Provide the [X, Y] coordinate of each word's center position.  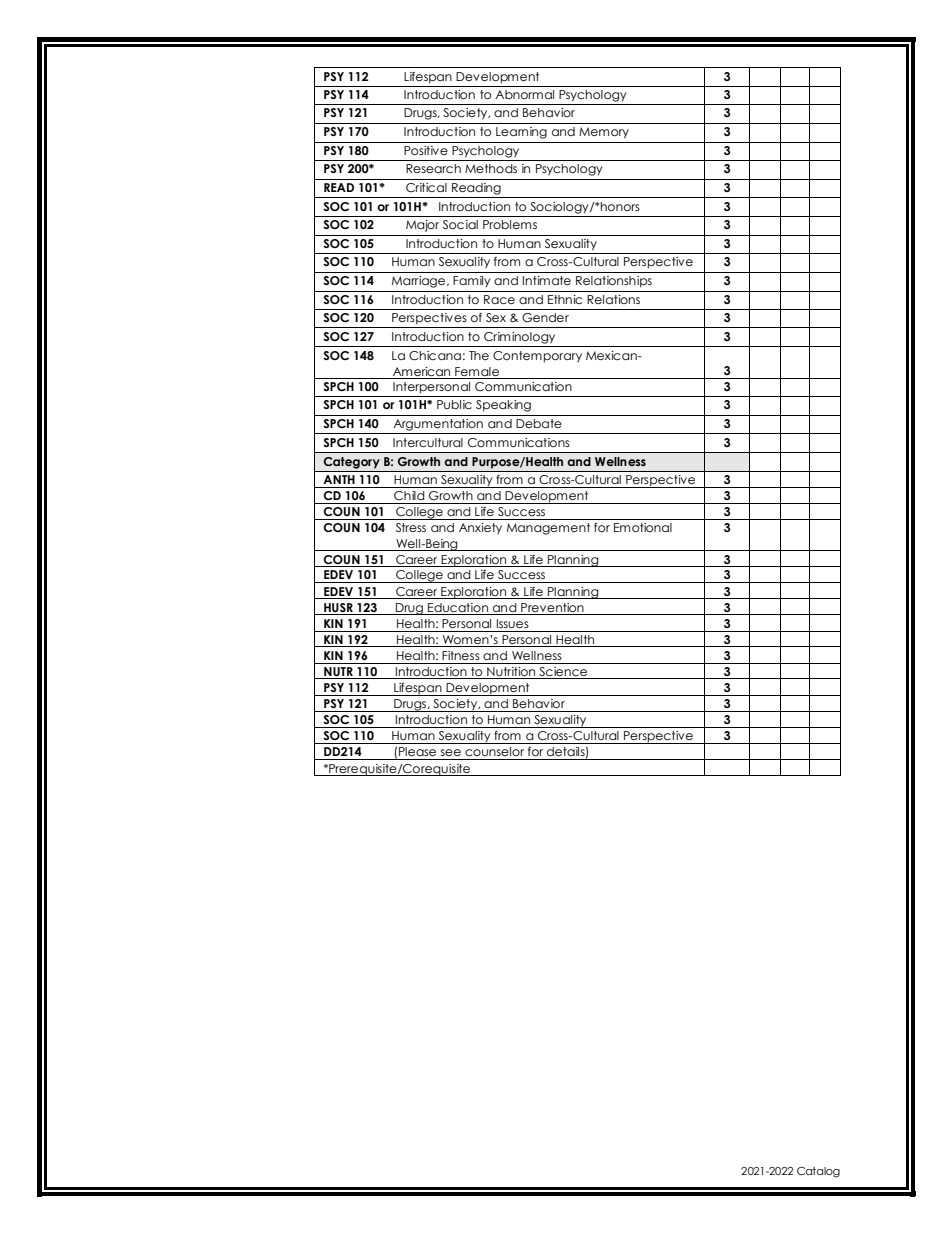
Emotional [643, 527]
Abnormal [524, 94]
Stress [411, 527]
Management [548, 529]
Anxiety [480, 529]
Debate [539, 423]
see [450, 752]
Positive [426, 150]
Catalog [818, 1172]
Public [454, 404]
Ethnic [565, 299]
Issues [513, 623]
